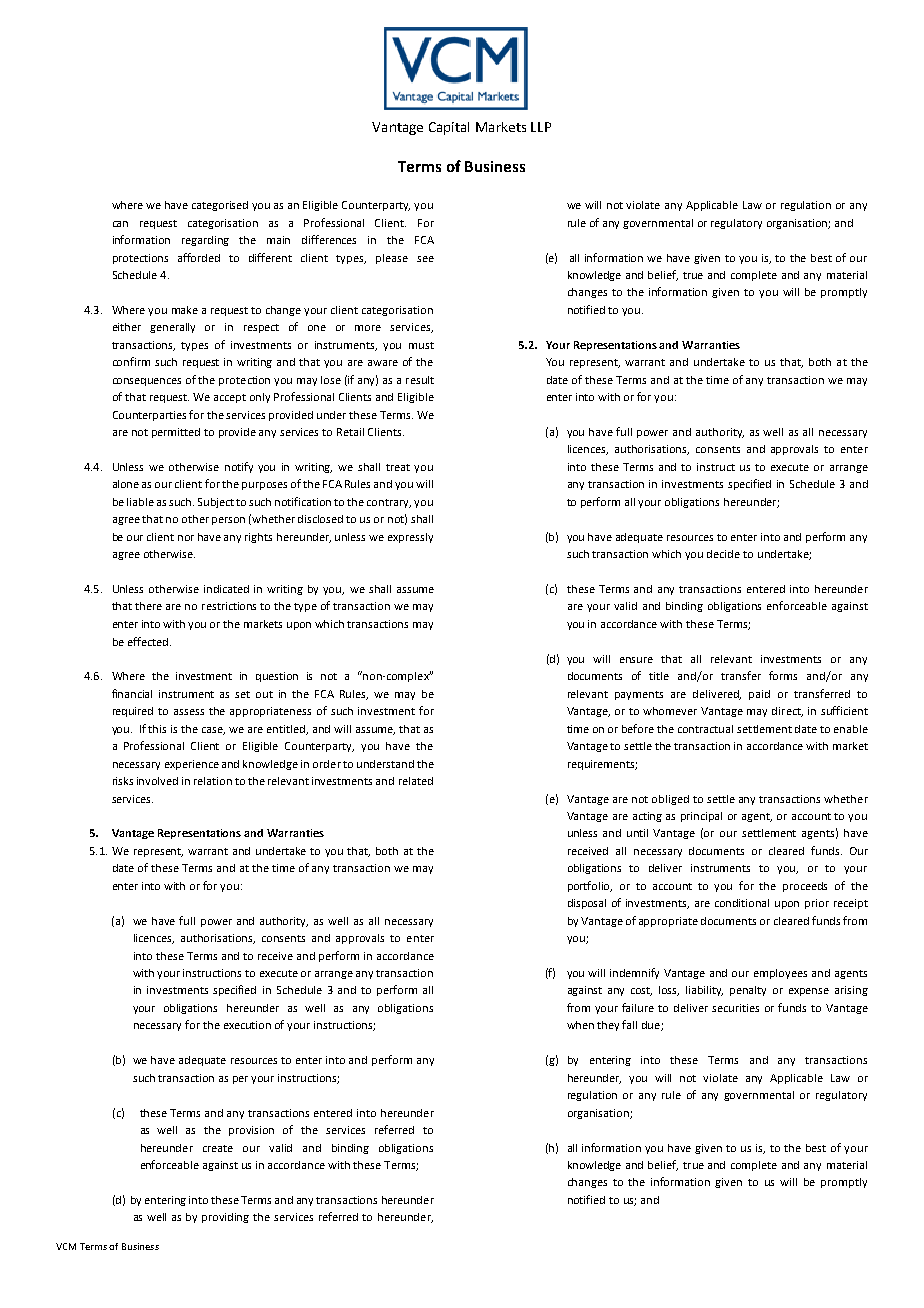  I want to click on forms, so click(783, 675).
